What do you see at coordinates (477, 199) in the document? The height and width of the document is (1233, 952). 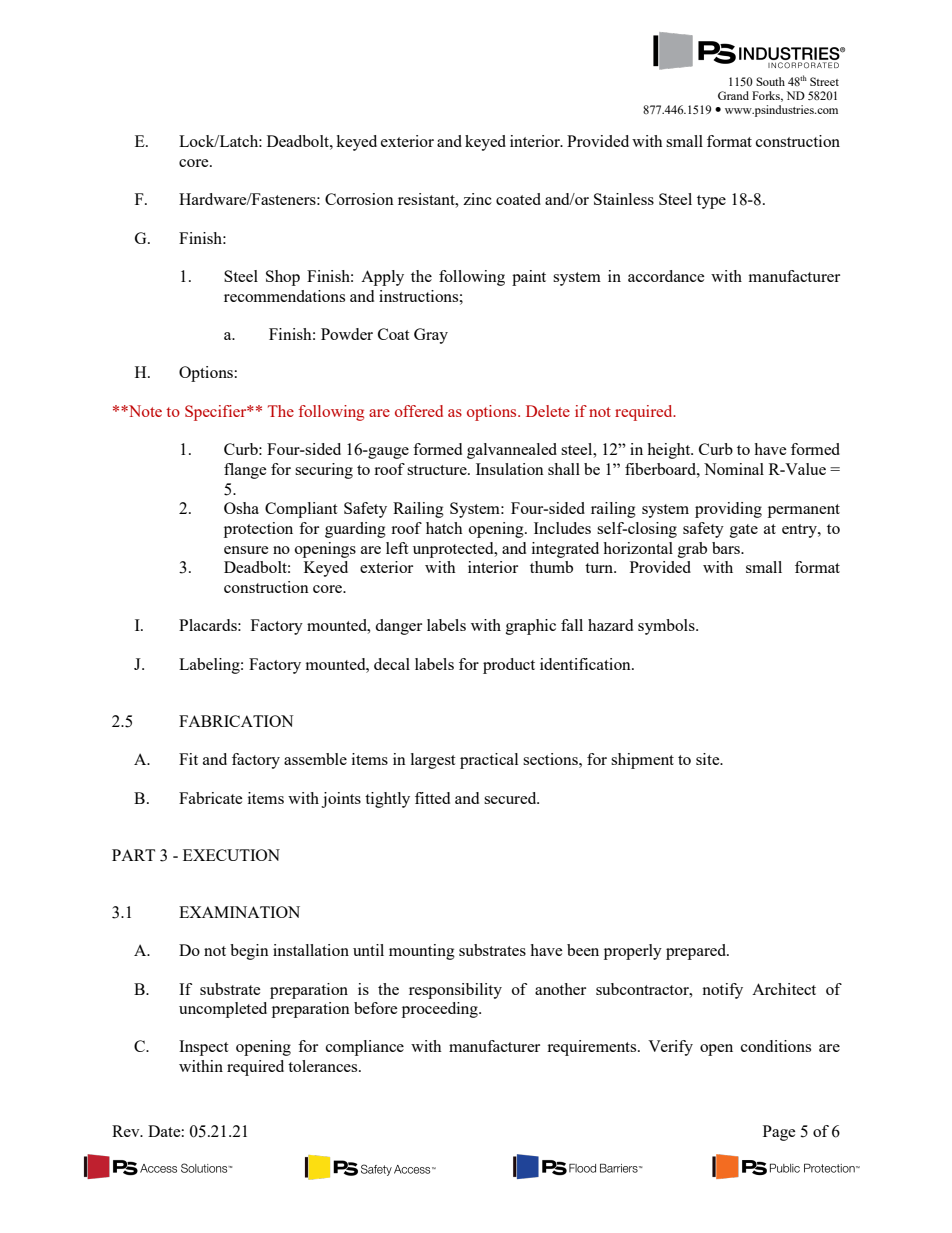 I see `zinc` at bounding box center [477, 199].
